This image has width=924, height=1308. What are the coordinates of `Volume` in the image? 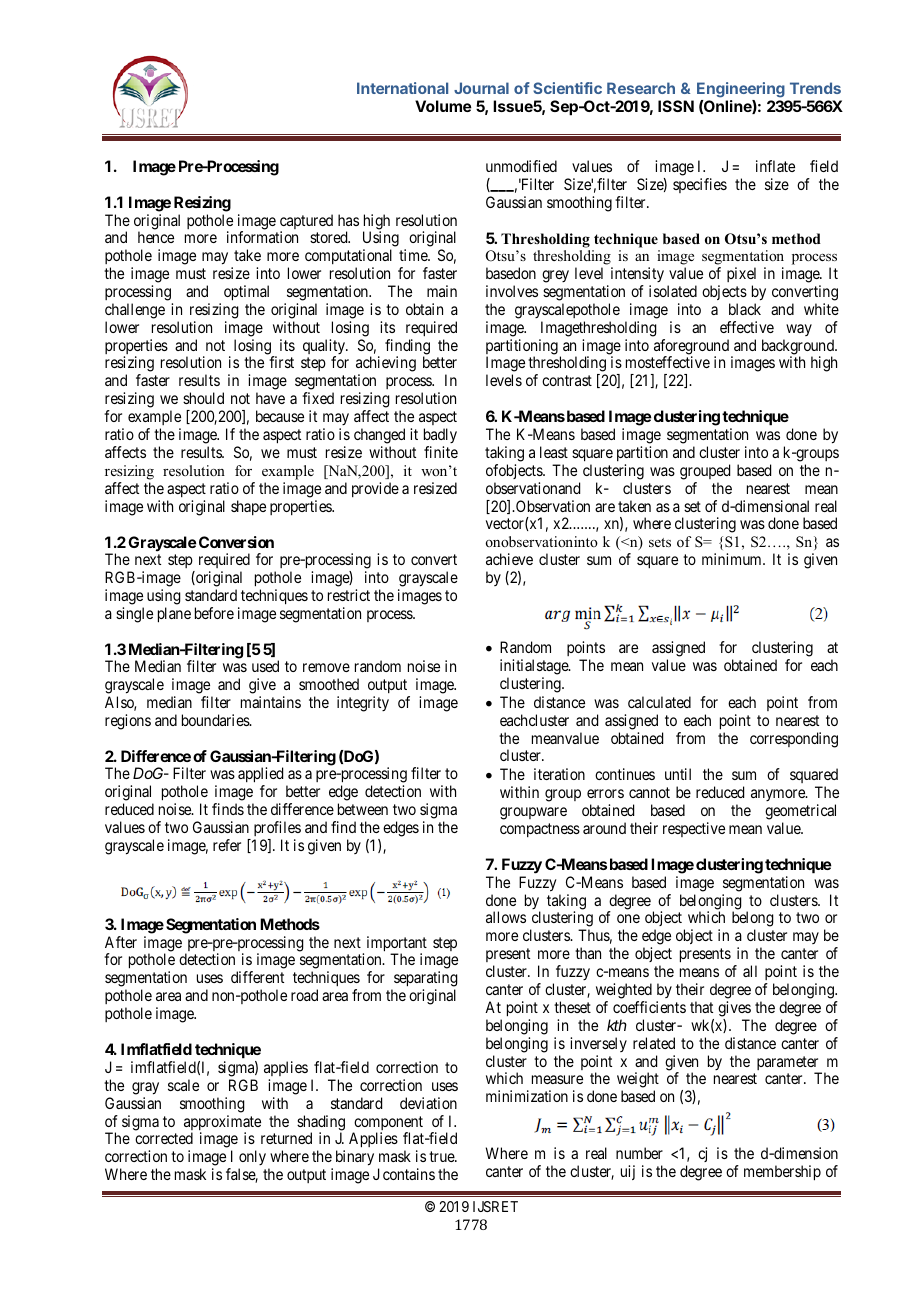 It's located at (443, 106).
